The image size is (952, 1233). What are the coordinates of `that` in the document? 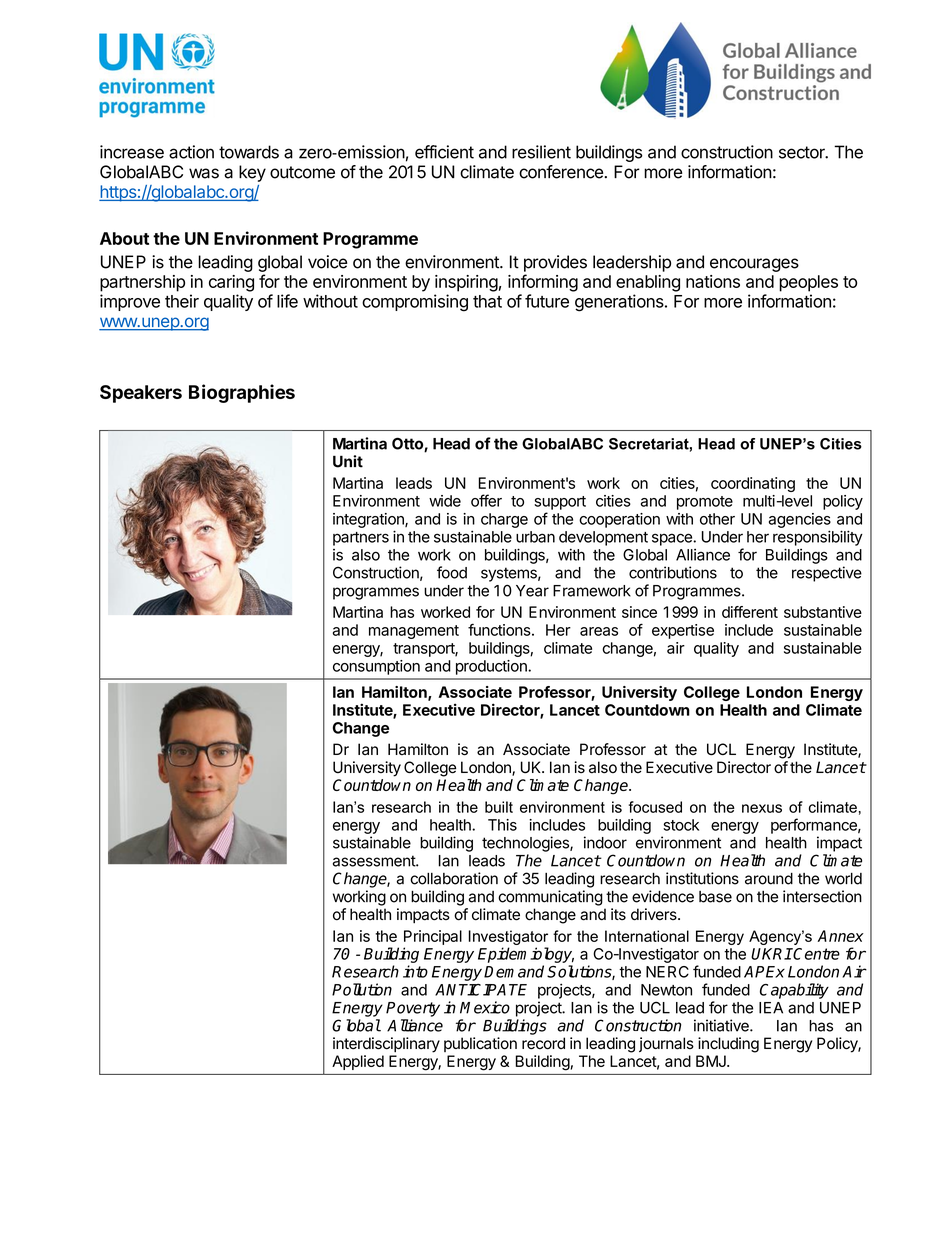 It's located at (487, 301).
